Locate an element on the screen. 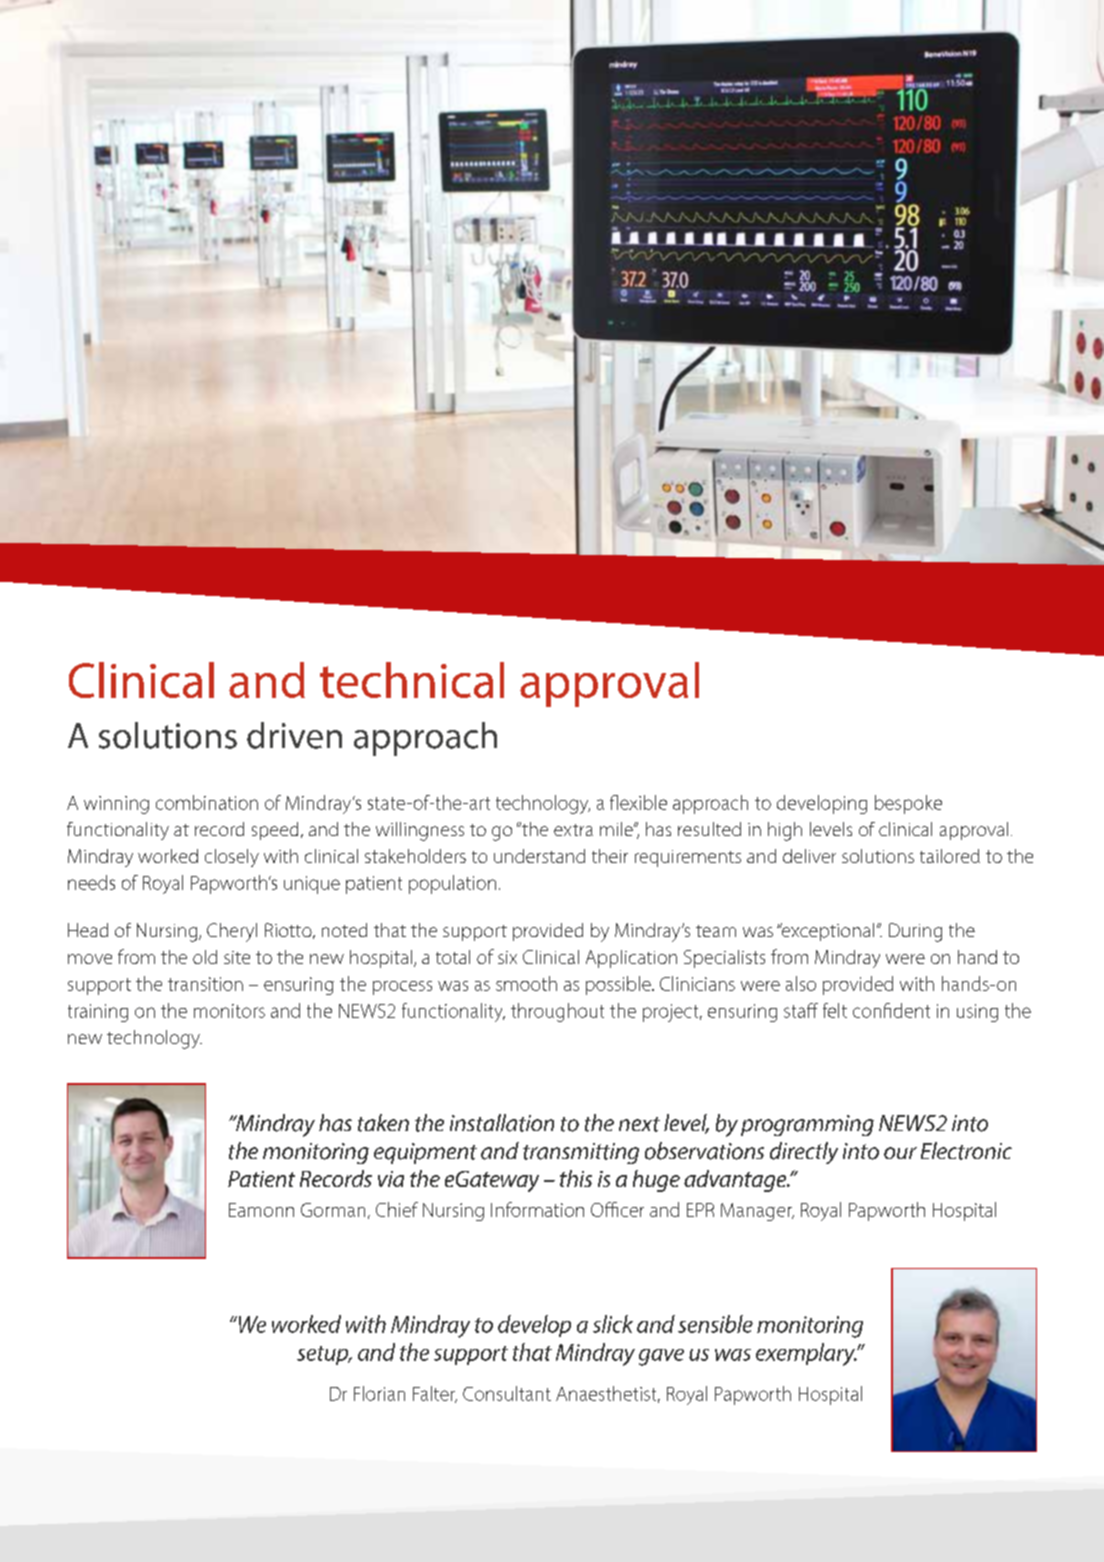 The width and height of the screenshot is (1104, 1562). setup is located at coordinates (324, 1355).
